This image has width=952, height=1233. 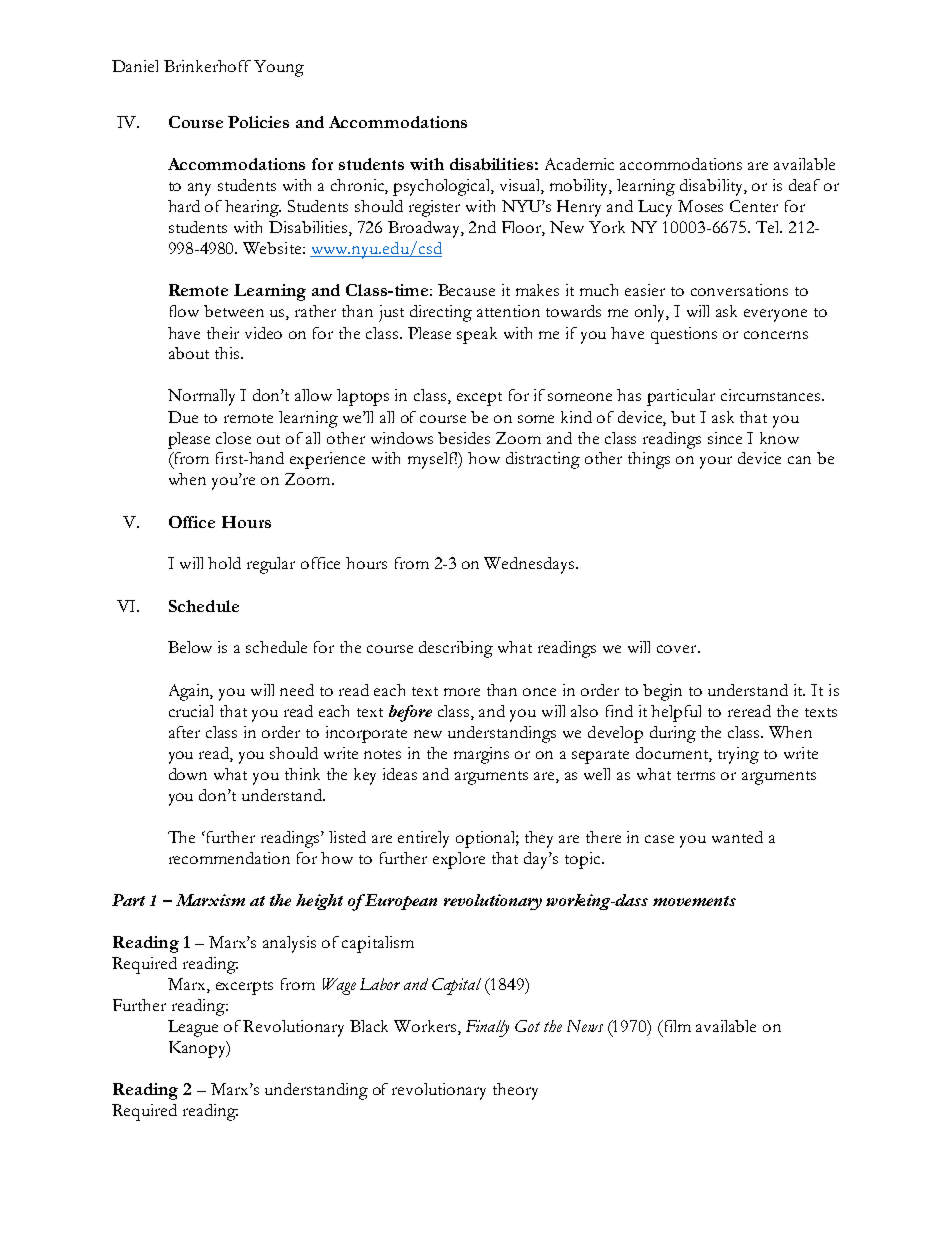 What do you see at coordinates (676, 1026) in the image?
I see `film` at bounding box center [676, 1026].
